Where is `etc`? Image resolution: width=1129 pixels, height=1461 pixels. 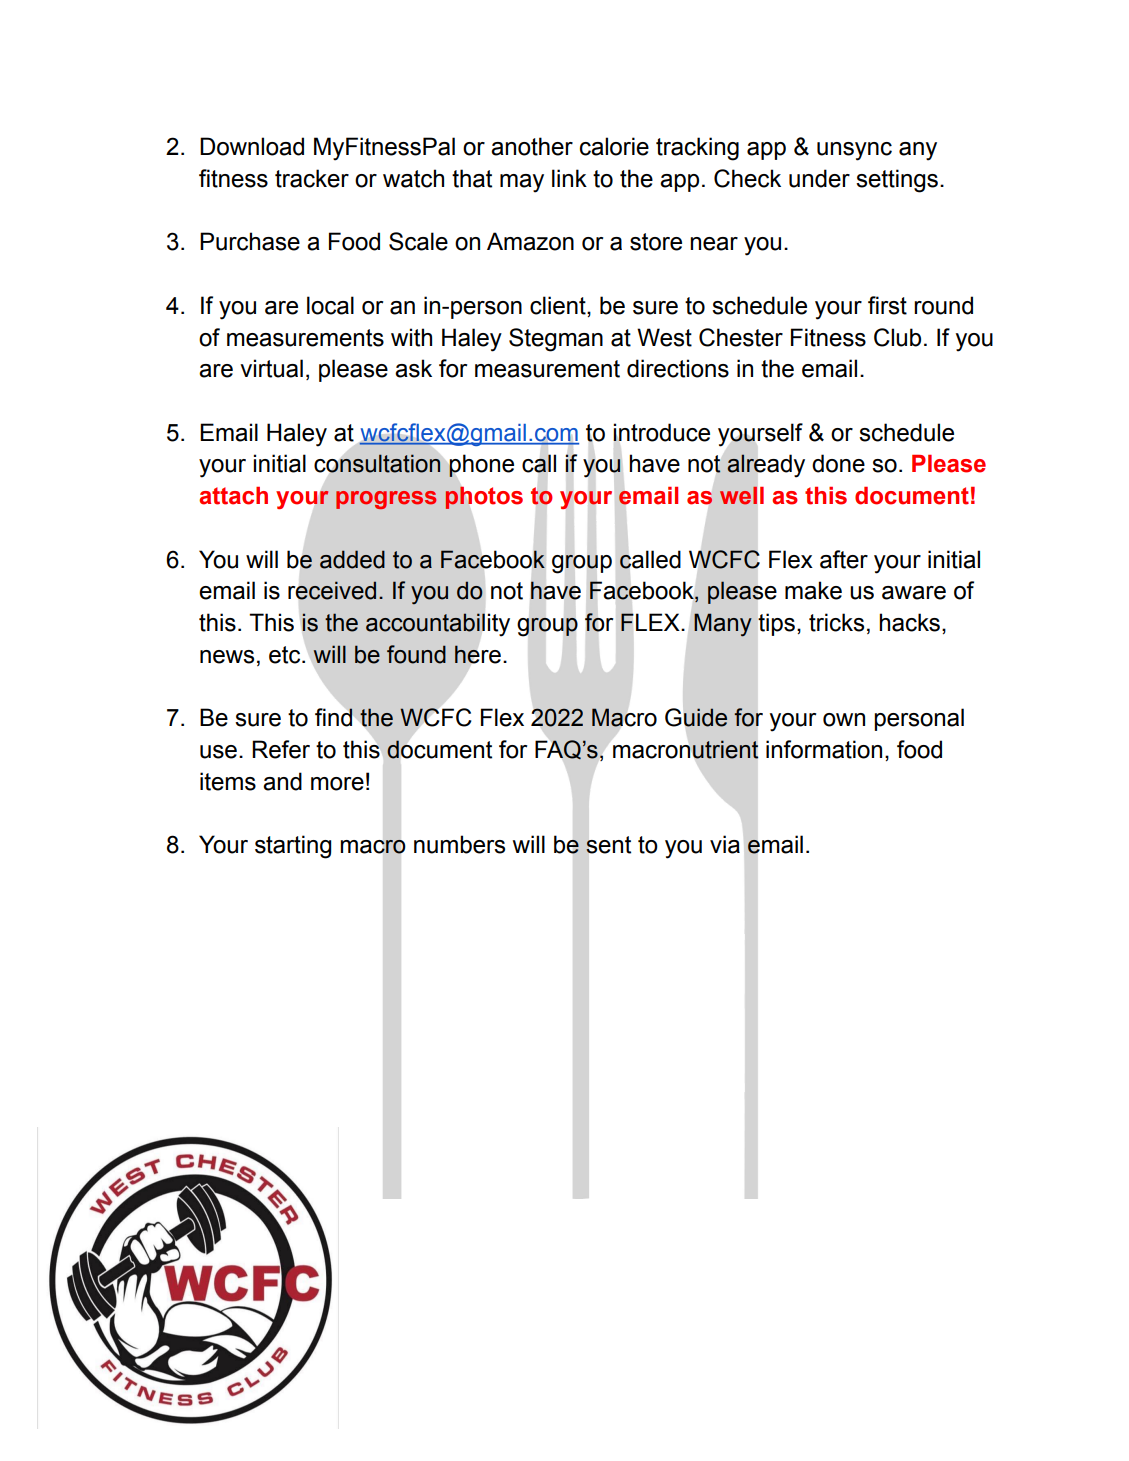
etc is located at coordinates (286, 655).
